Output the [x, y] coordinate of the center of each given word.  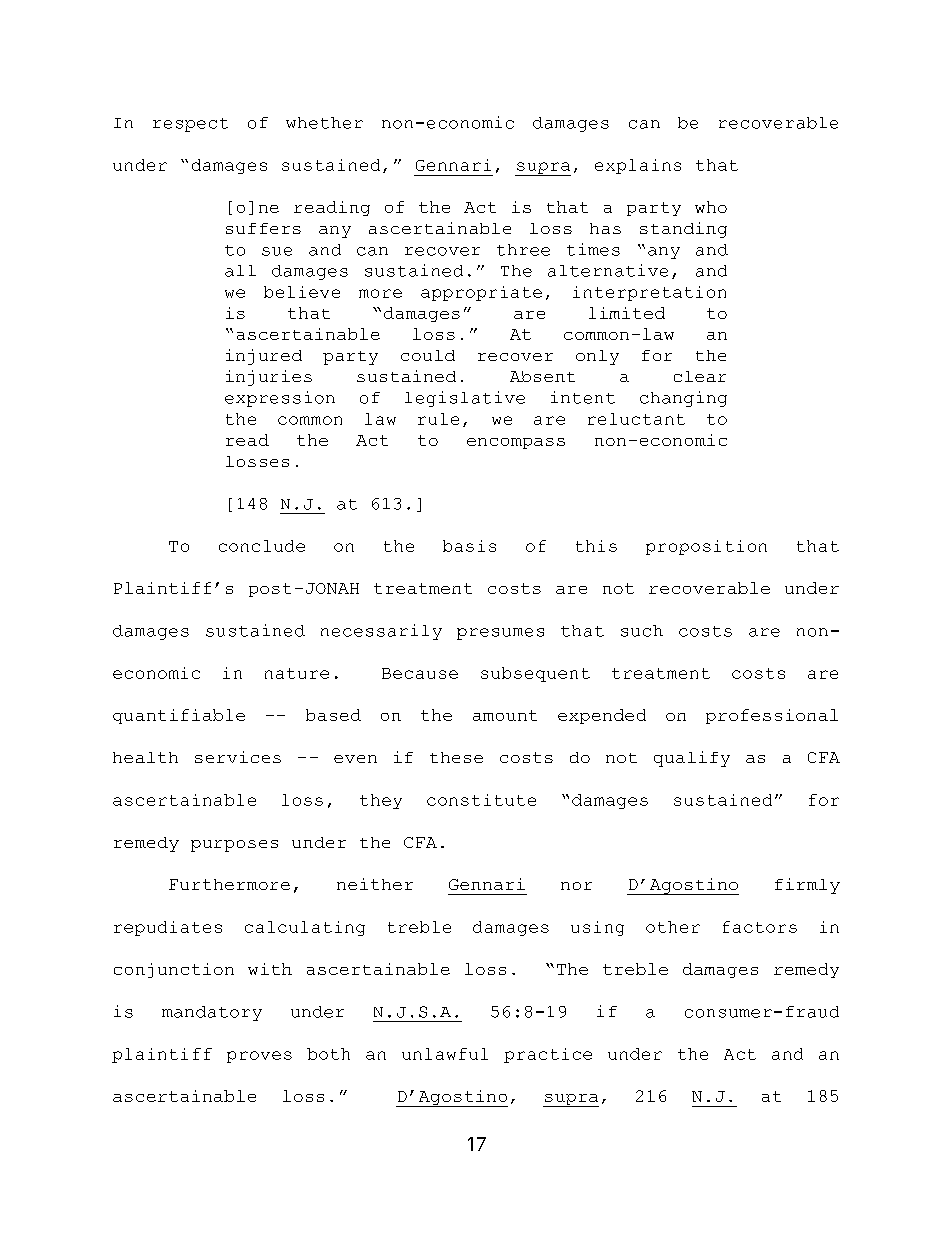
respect [190, 125]
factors [760, 927]
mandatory [212, 1013]
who [711, 207]
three [523, 250]
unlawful [445, 1054]
